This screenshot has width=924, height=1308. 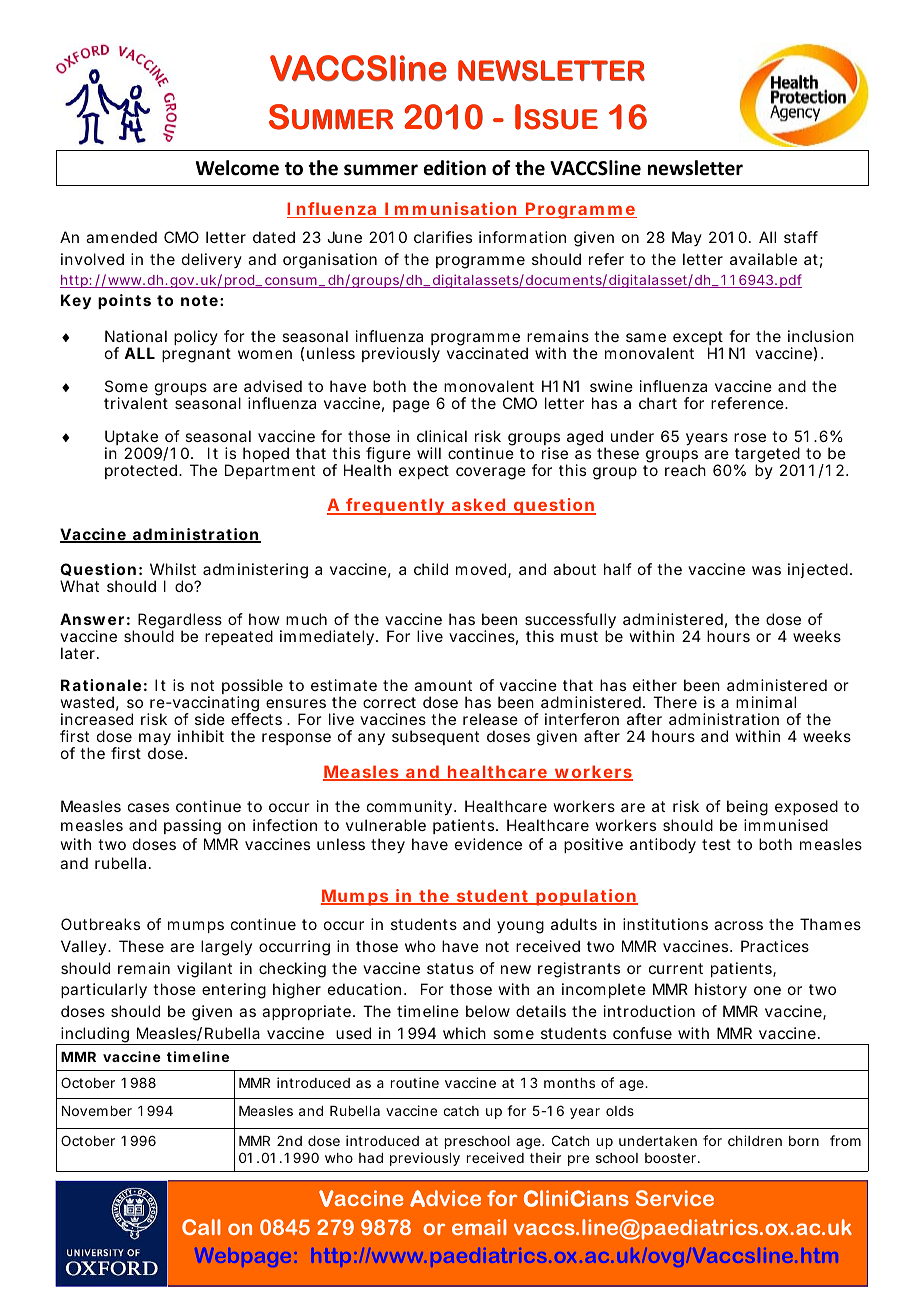 I want to click on staff, so click(x=801, y=237).
